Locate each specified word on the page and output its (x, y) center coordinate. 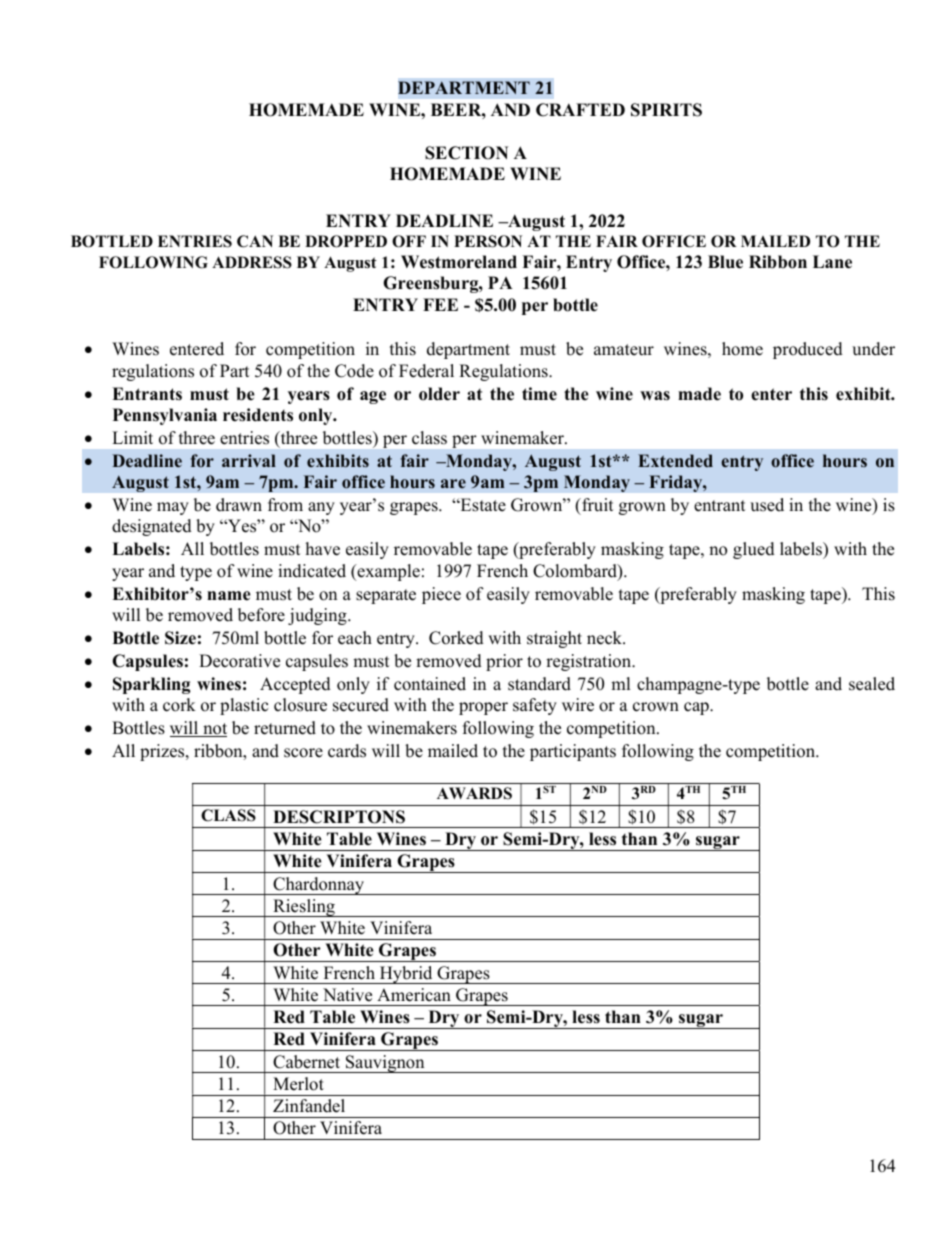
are (453, 483)
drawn (239, 505)
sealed (872, 684)
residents (258, 415)
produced (808, 350)
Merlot (298, 1084)
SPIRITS (666, 110)
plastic (244, 706)
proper (483, 708)
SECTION (466, 153)
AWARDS (474, 793)
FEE (440, 304)
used (767, 505)
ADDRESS (252, 262)
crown (656, 707)
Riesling (304, 908)
